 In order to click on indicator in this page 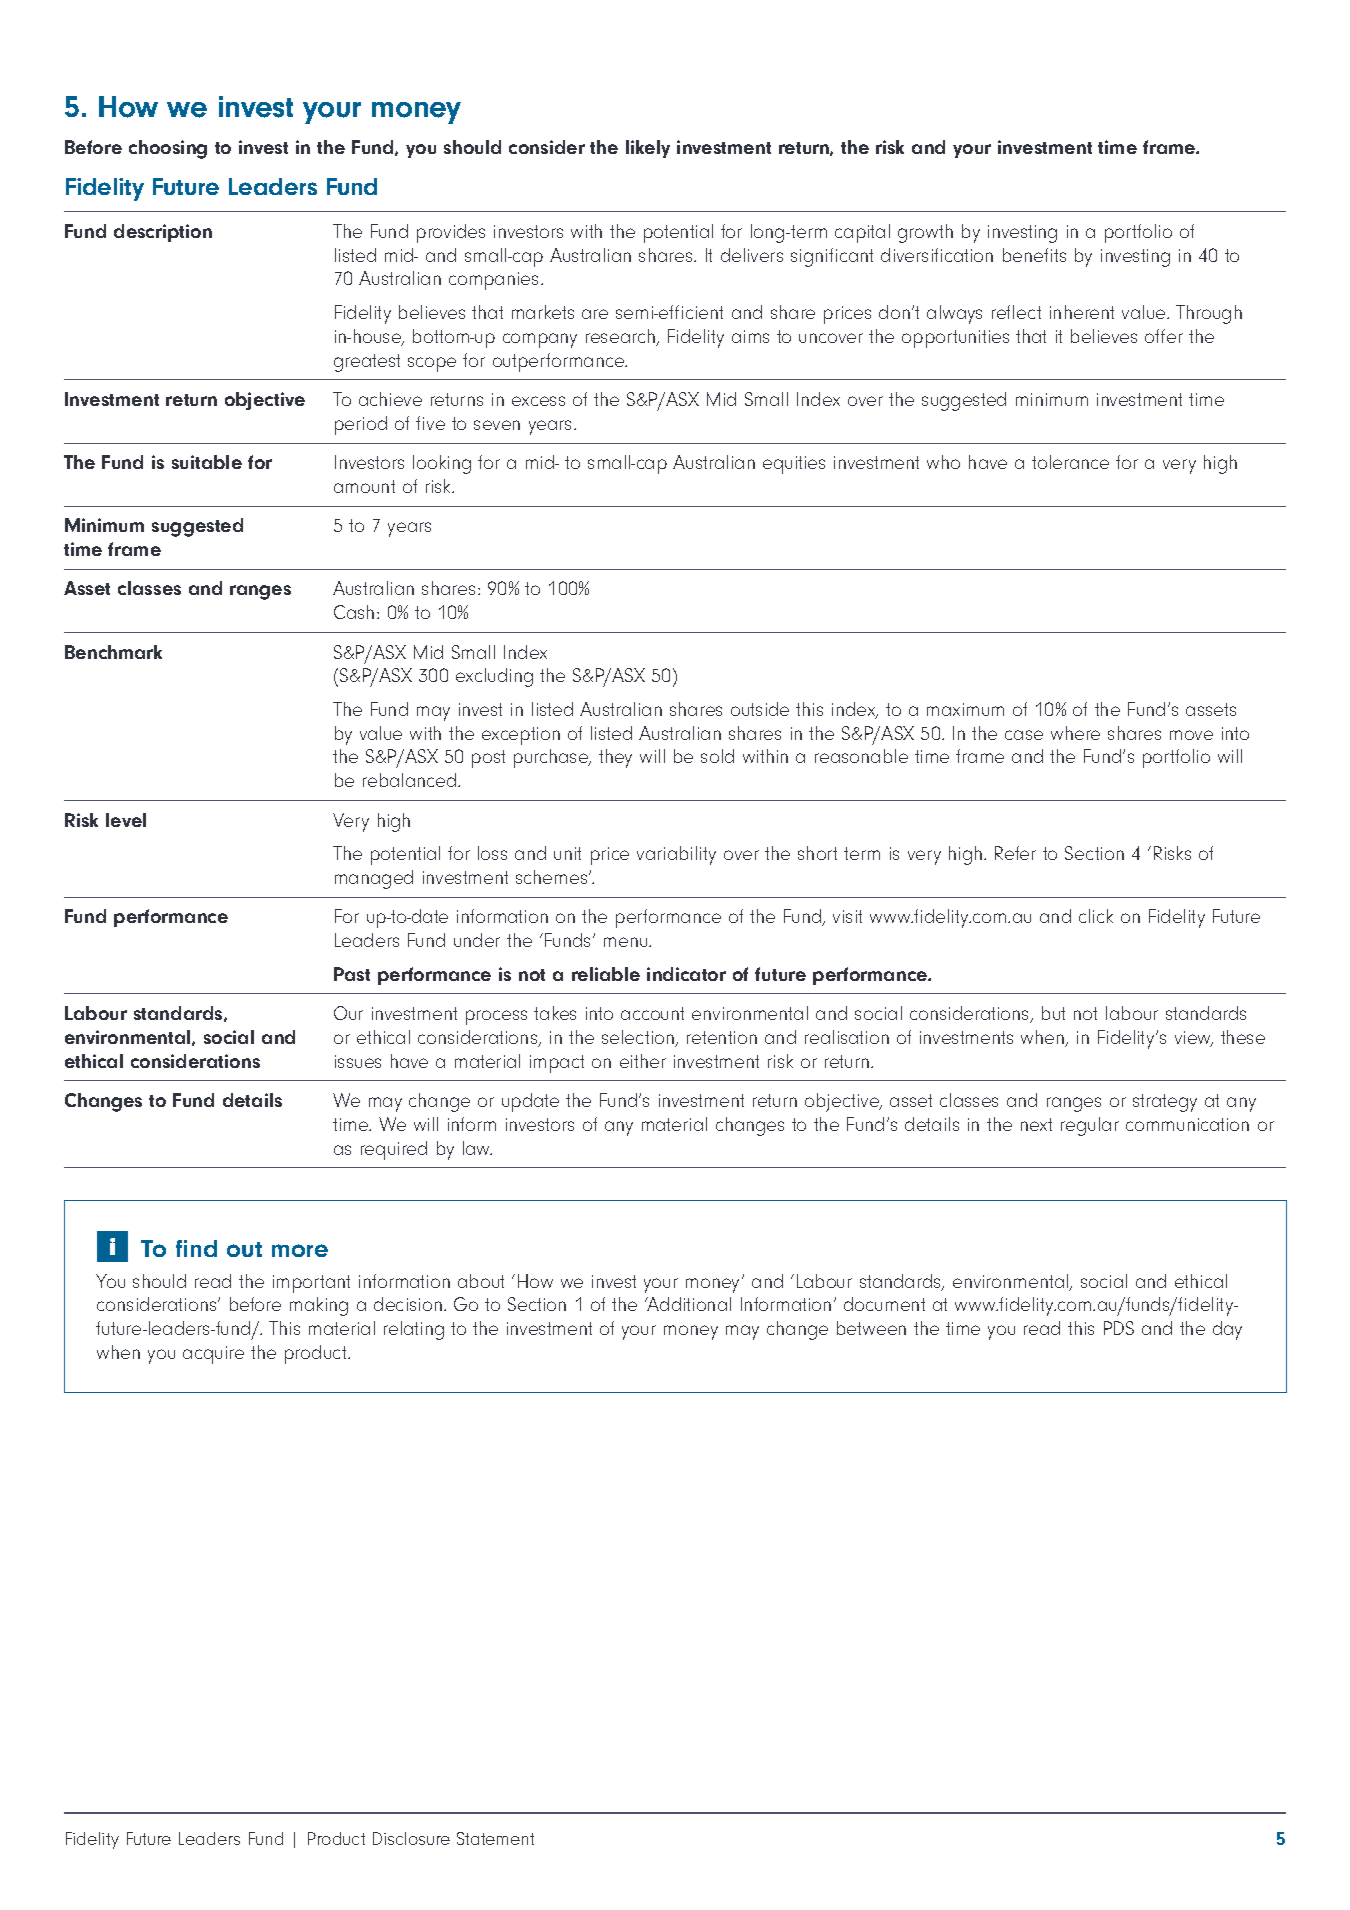, I will do `click(686, 974)`.
